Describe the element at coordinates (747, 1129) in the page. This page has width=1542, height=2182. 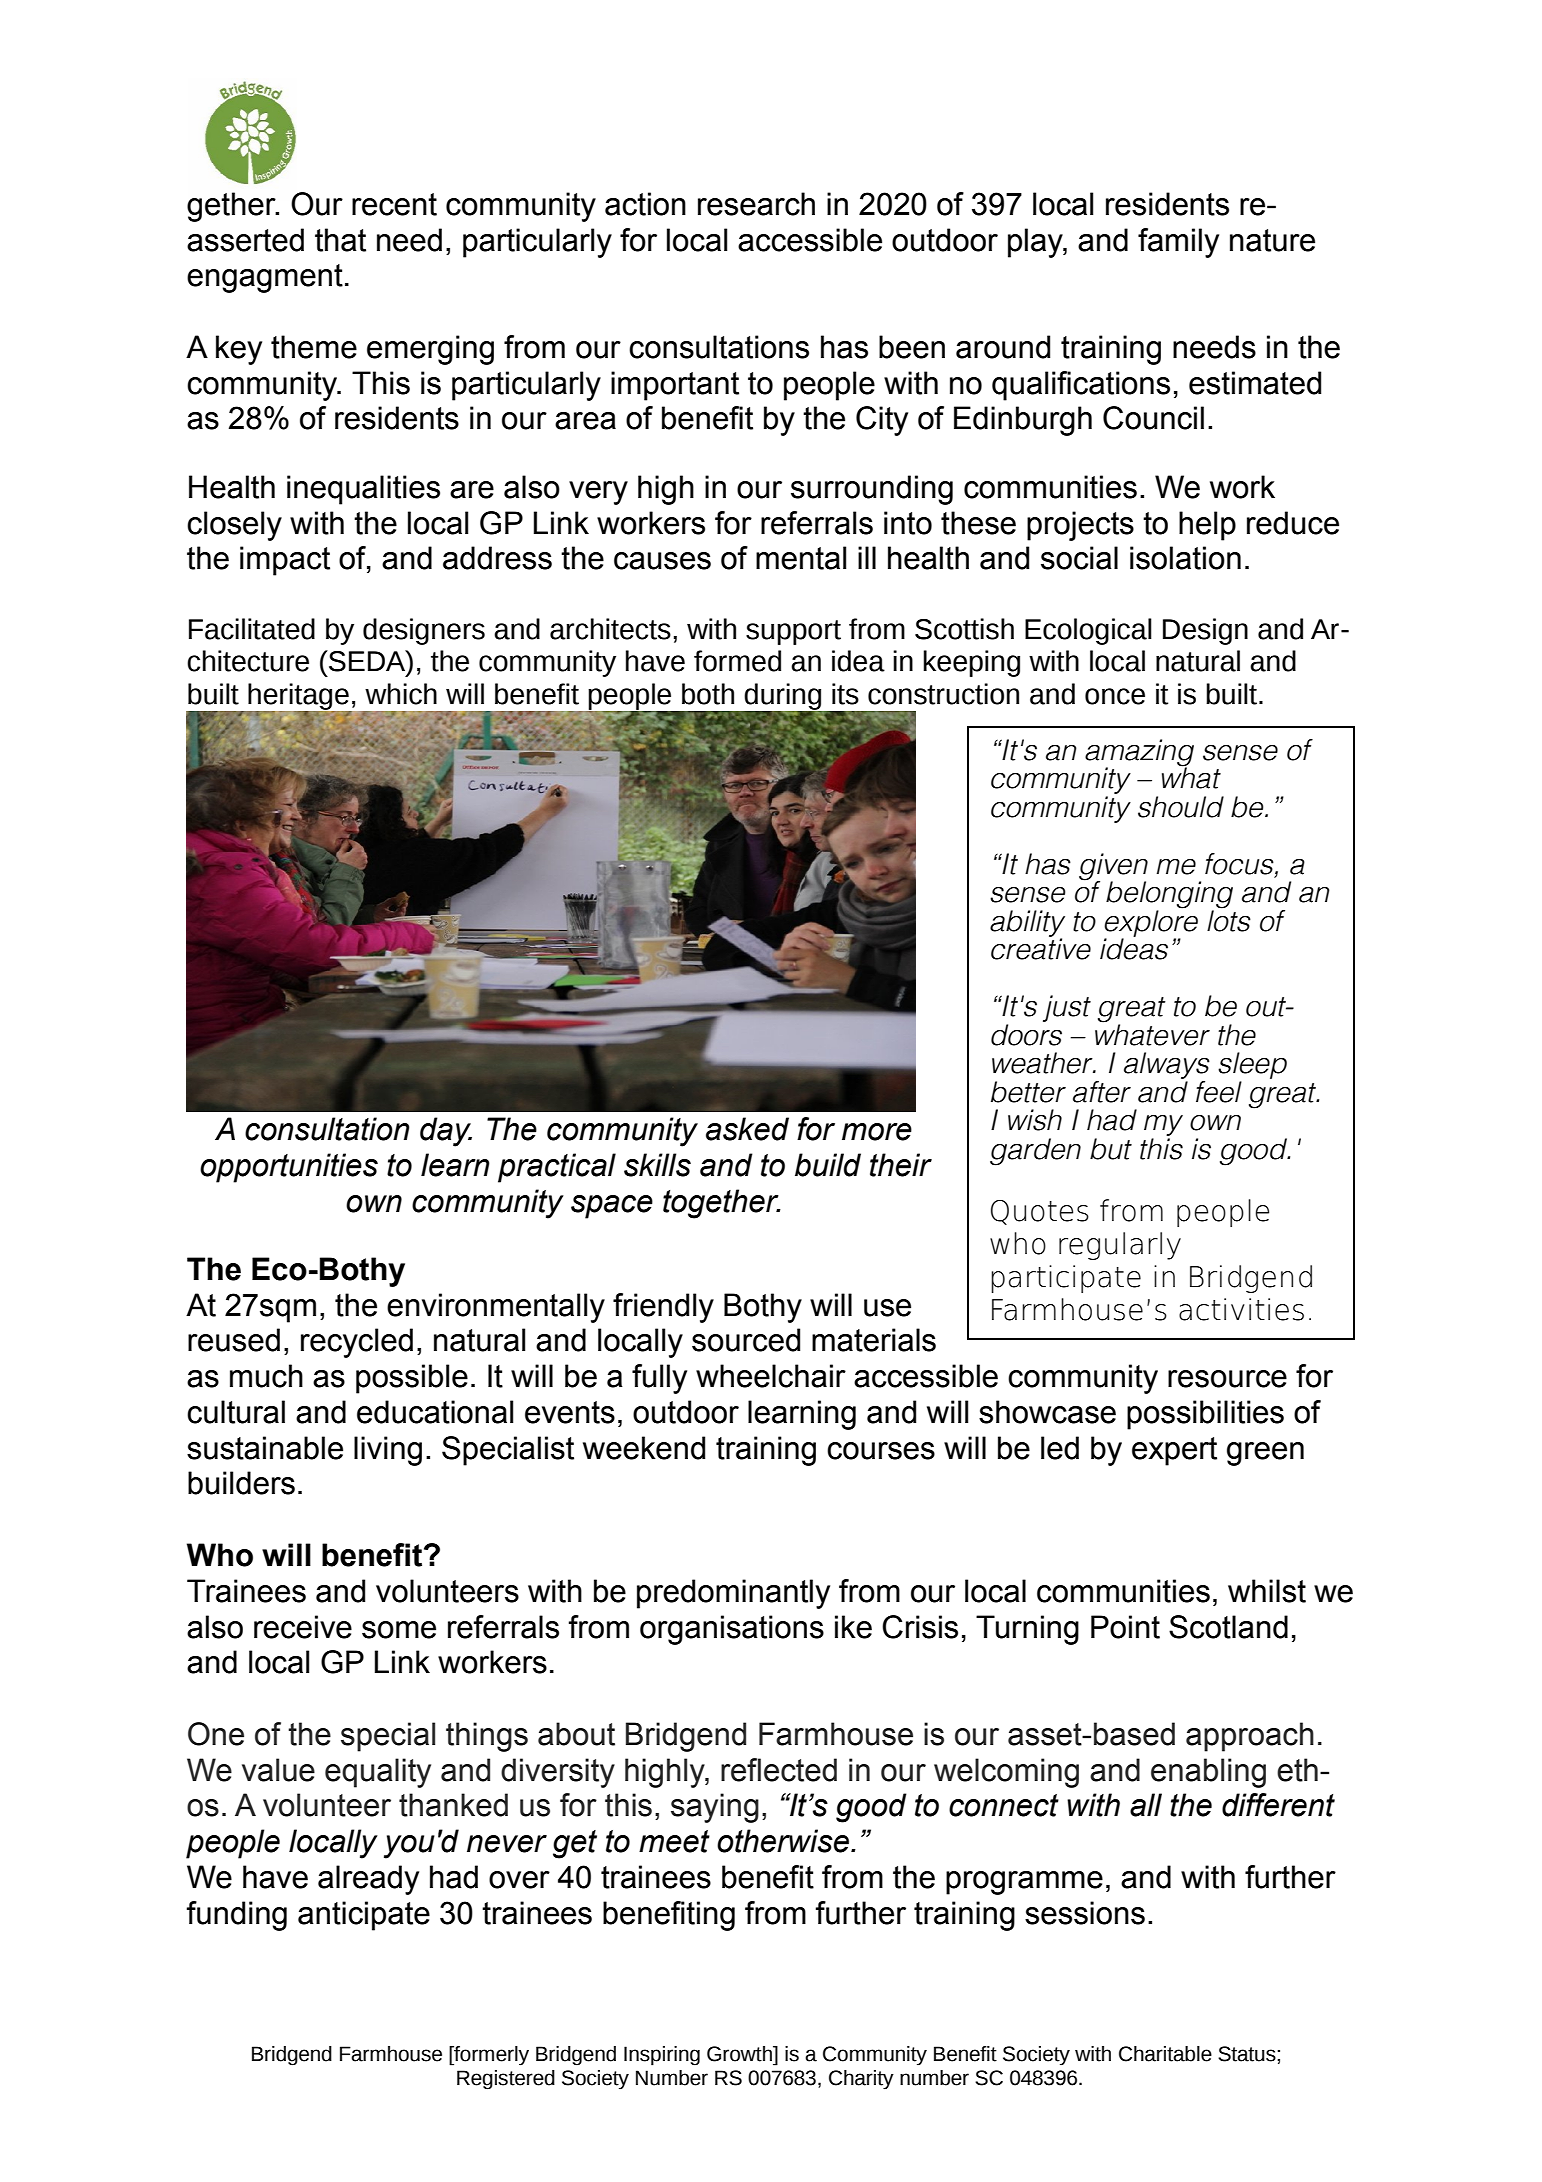
I see `asked` at that location.
